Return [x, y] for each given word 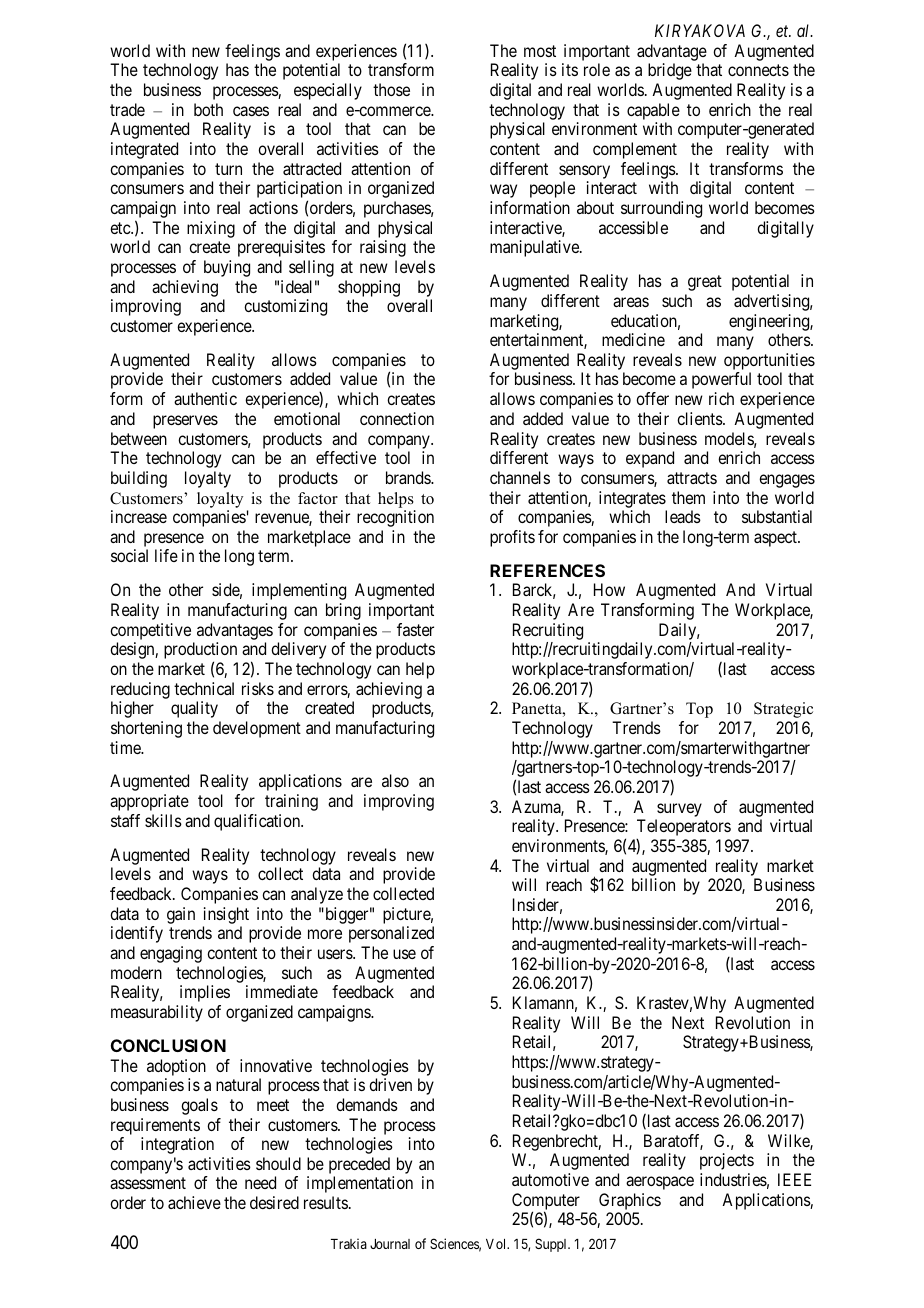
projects [727, 1161]
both [208, 109]
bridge [670, 71]
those [391, 89]
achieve [194, 1202]
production [200, 652]
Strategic [783, 710]
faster [415, 629]
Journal [390, 1244]
